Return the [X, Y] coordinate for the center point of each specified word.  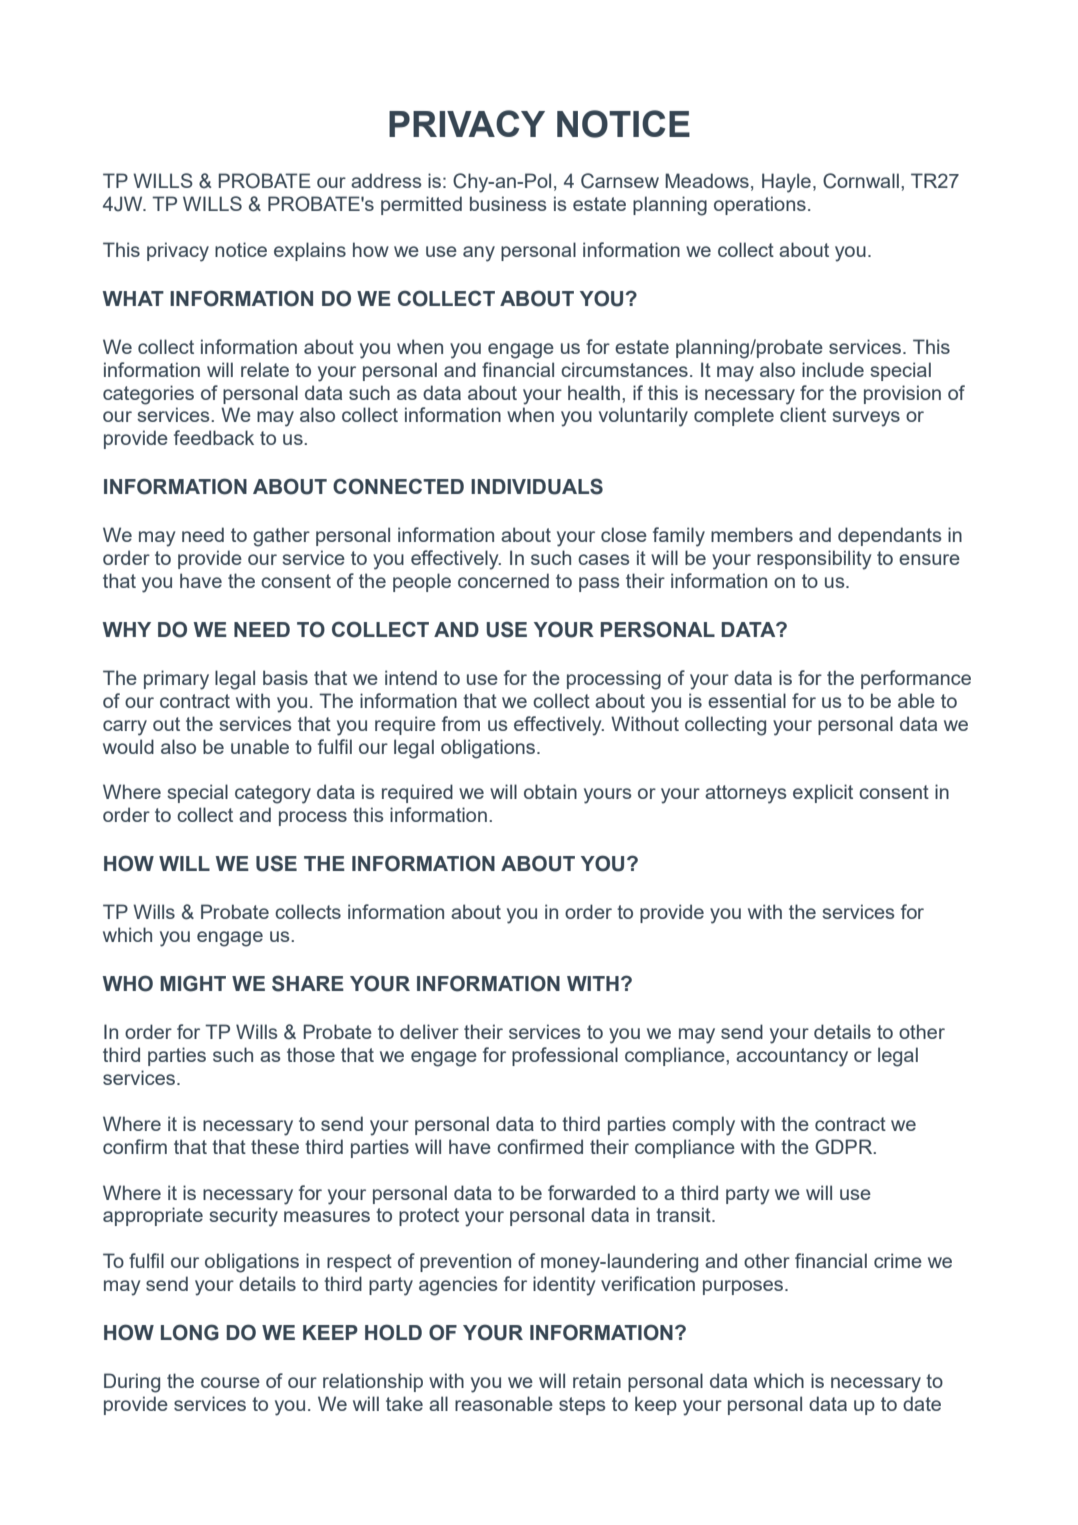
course [230, 1382]
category [273, 794]
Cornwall [861, 181]
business [508, 203]
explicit [823, 793]
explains [310, 251]
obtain [550, 791]
